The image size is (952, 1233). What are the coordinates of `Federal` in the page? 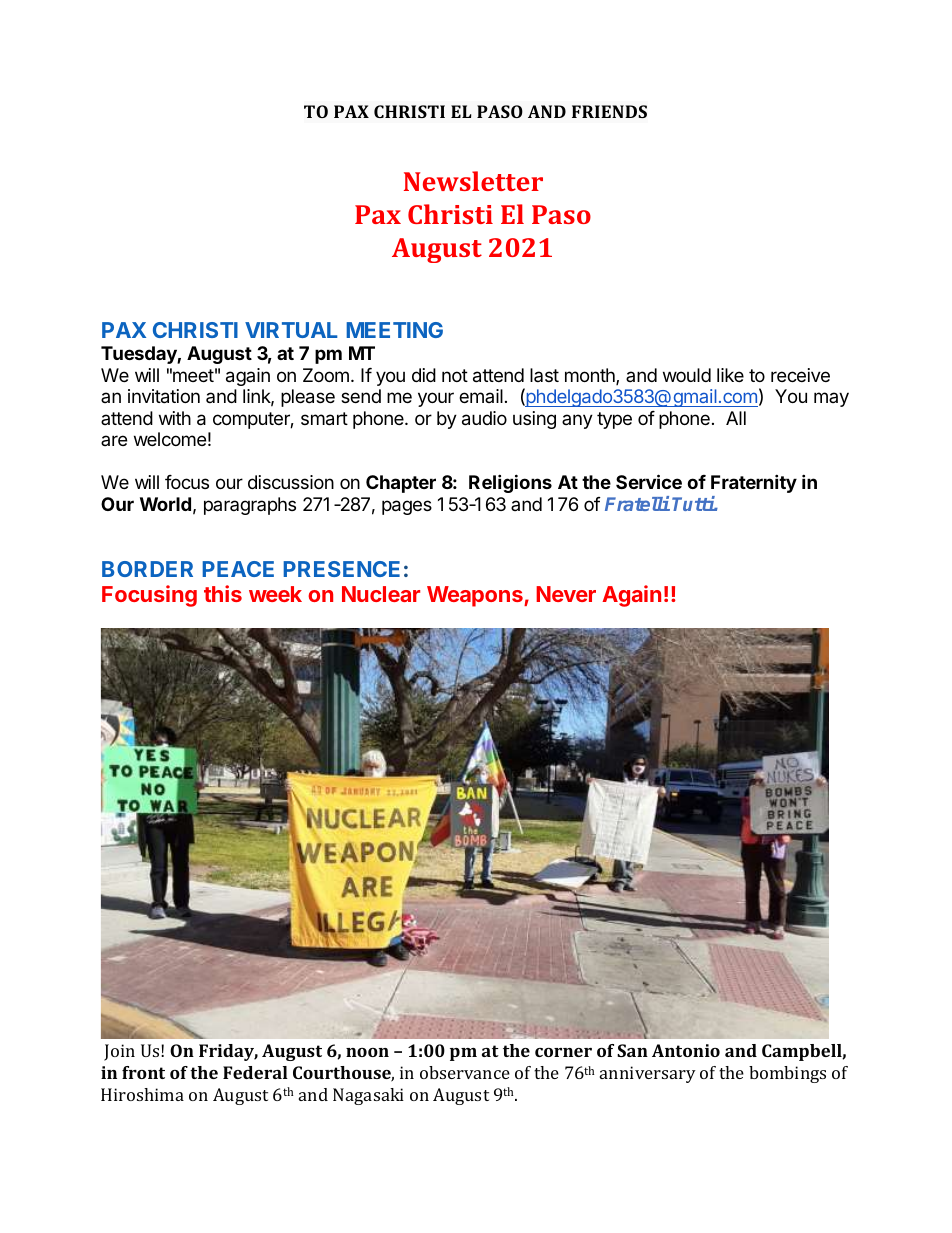 It's located at (255, 1072).
